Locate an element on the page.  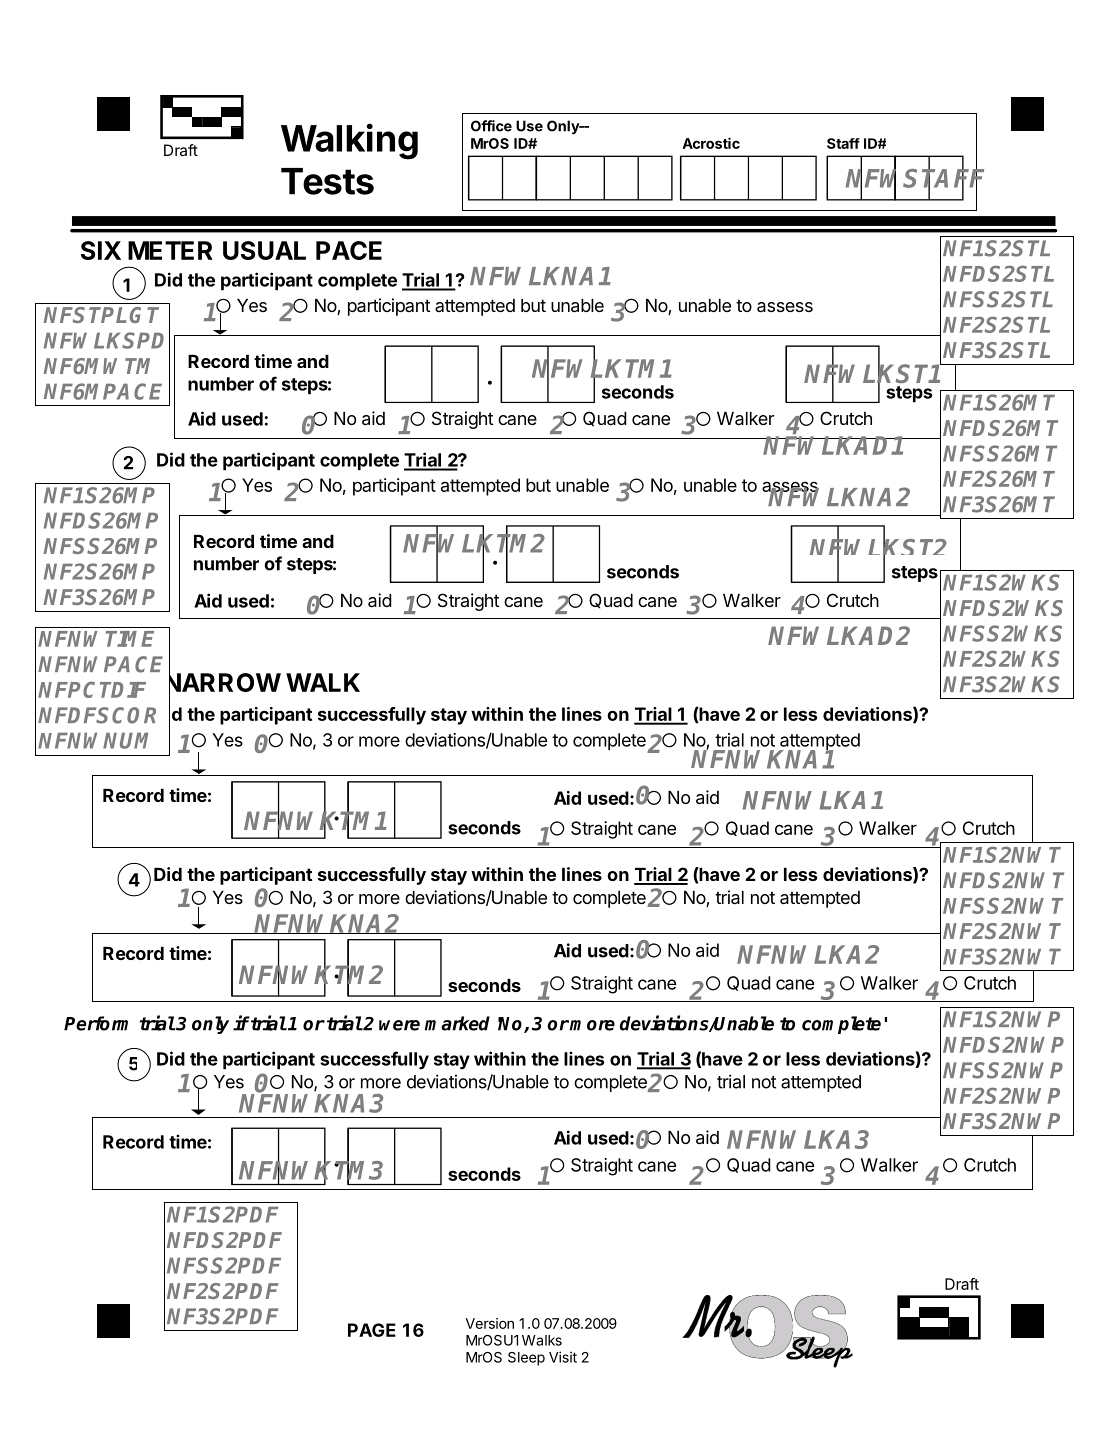
marked is located at coordinates (457, 1023).
